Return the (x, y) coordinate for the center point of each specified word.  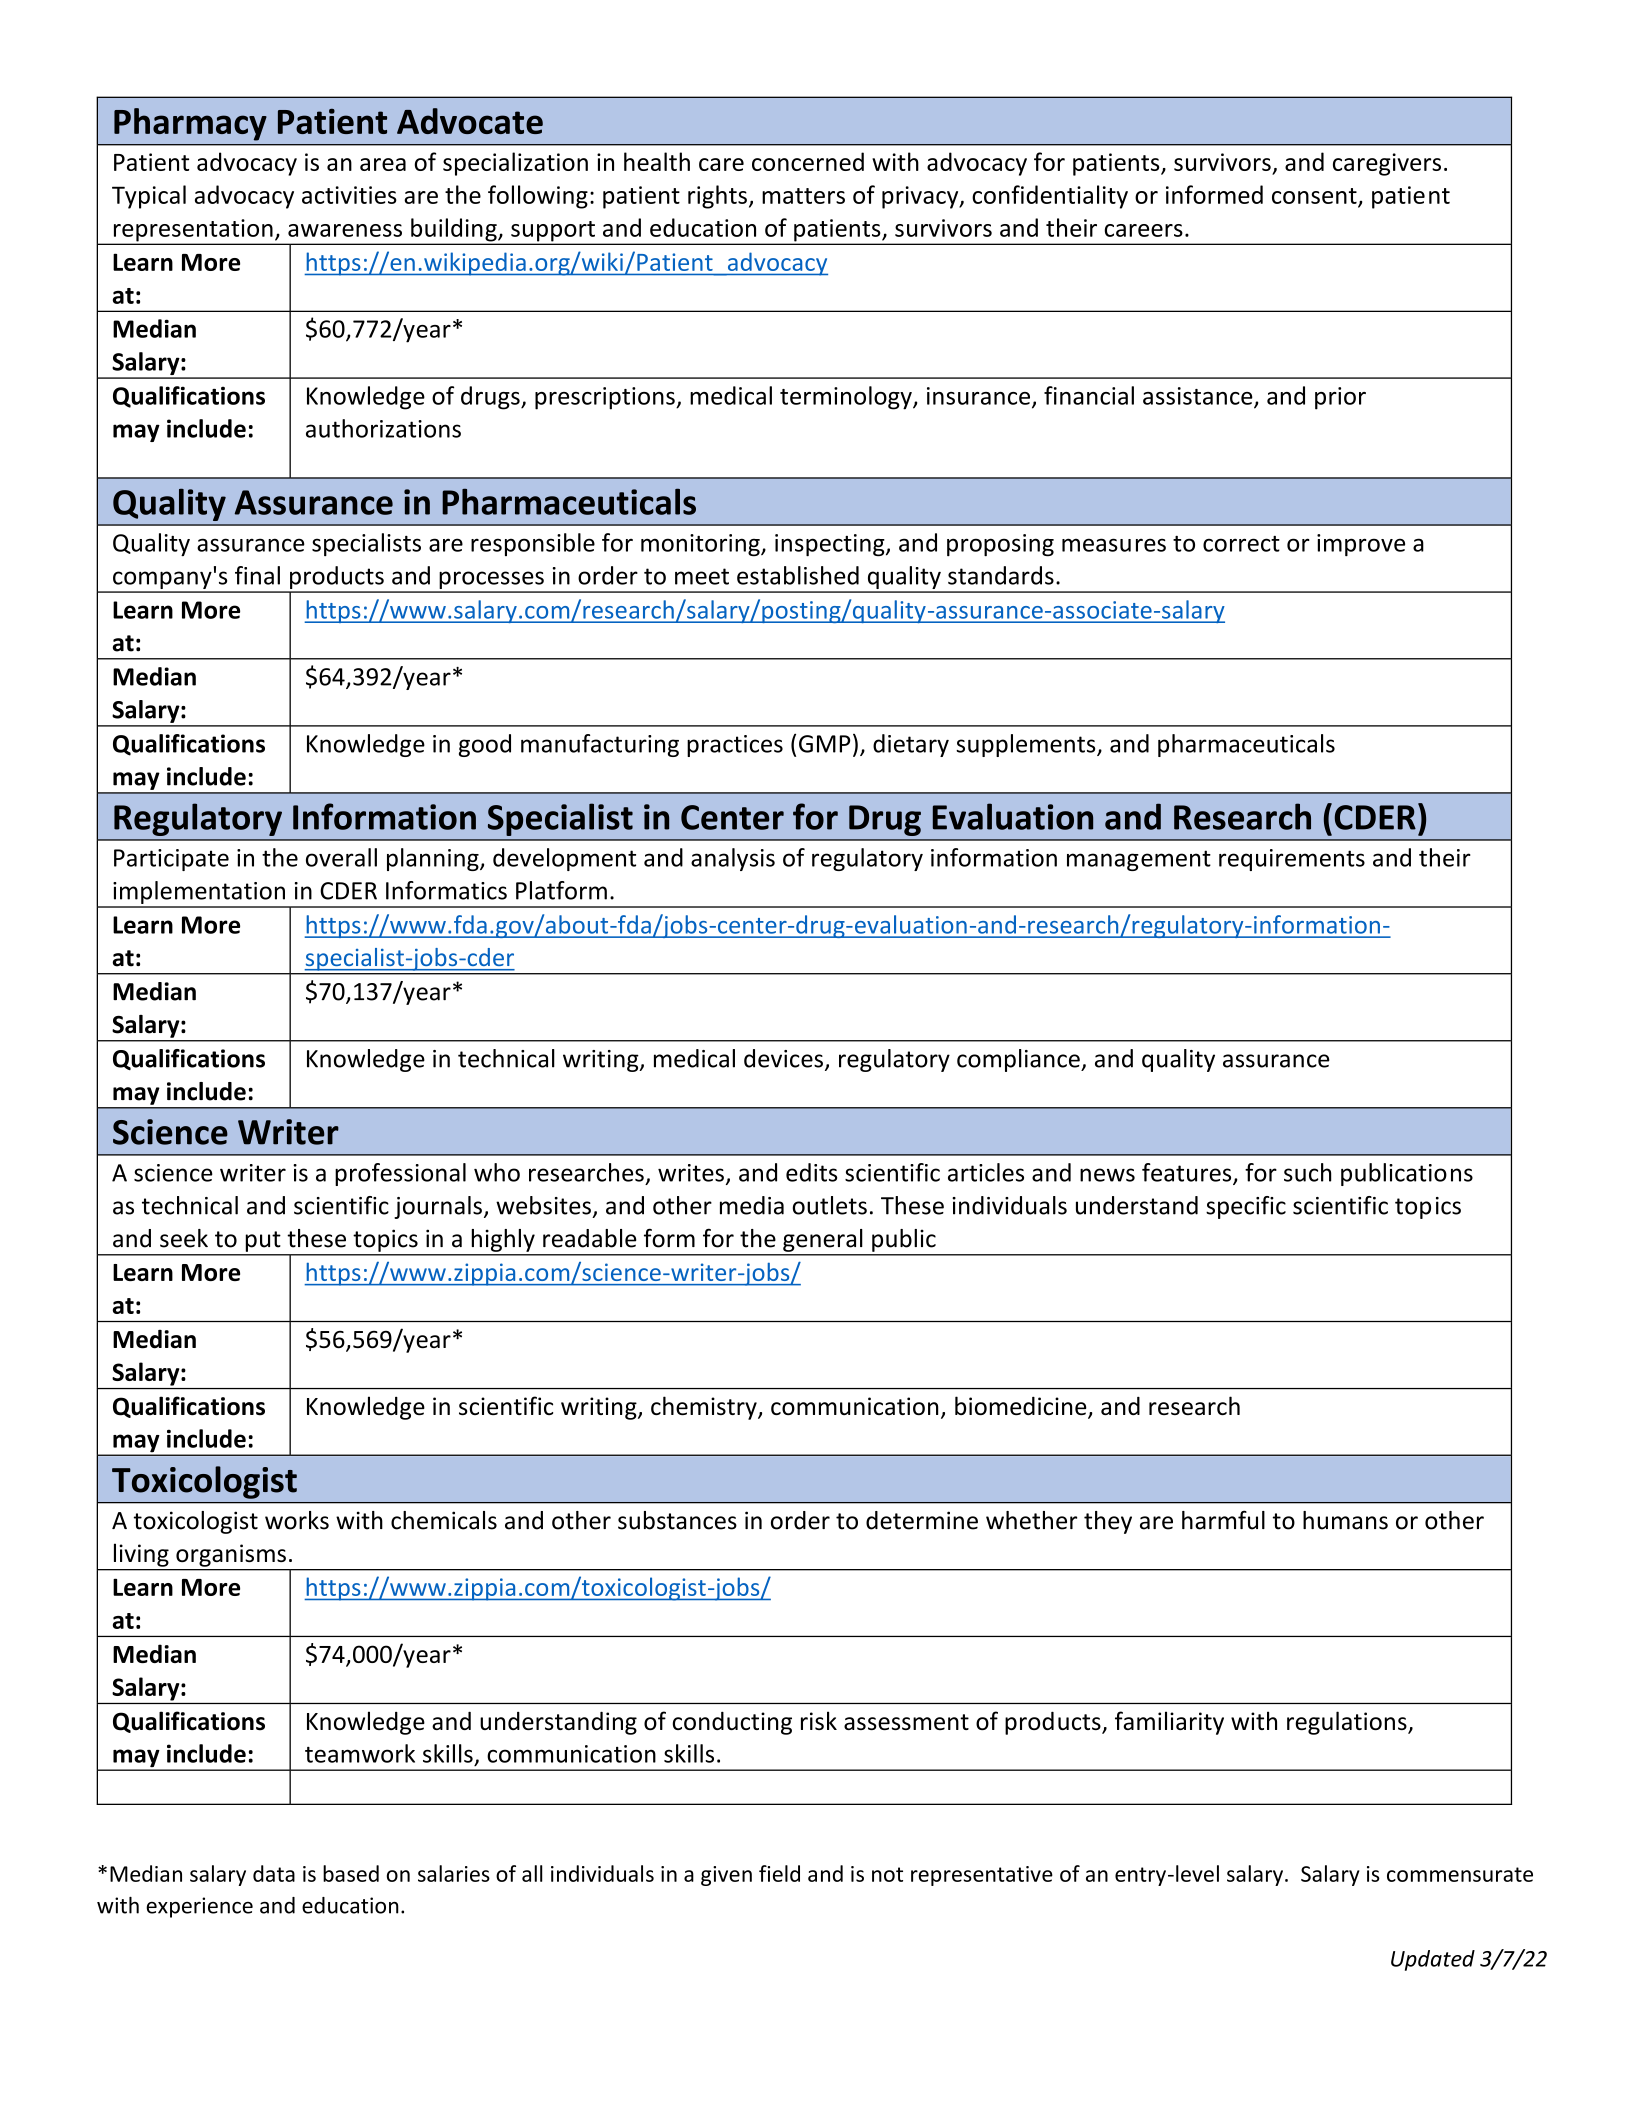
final (257, 575)
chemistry (705, 1408)
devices (783, 1058)
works (297, 1520)
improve (1361, 545)
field (779, 1873)
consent (1315, 197)
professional (400, 1174)
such (1307, 1172)
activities (349, 195)
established (798, 575)
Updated (1433, 1960)
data (274, 1873)
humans (1345, 1520)
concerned (808, 161)
